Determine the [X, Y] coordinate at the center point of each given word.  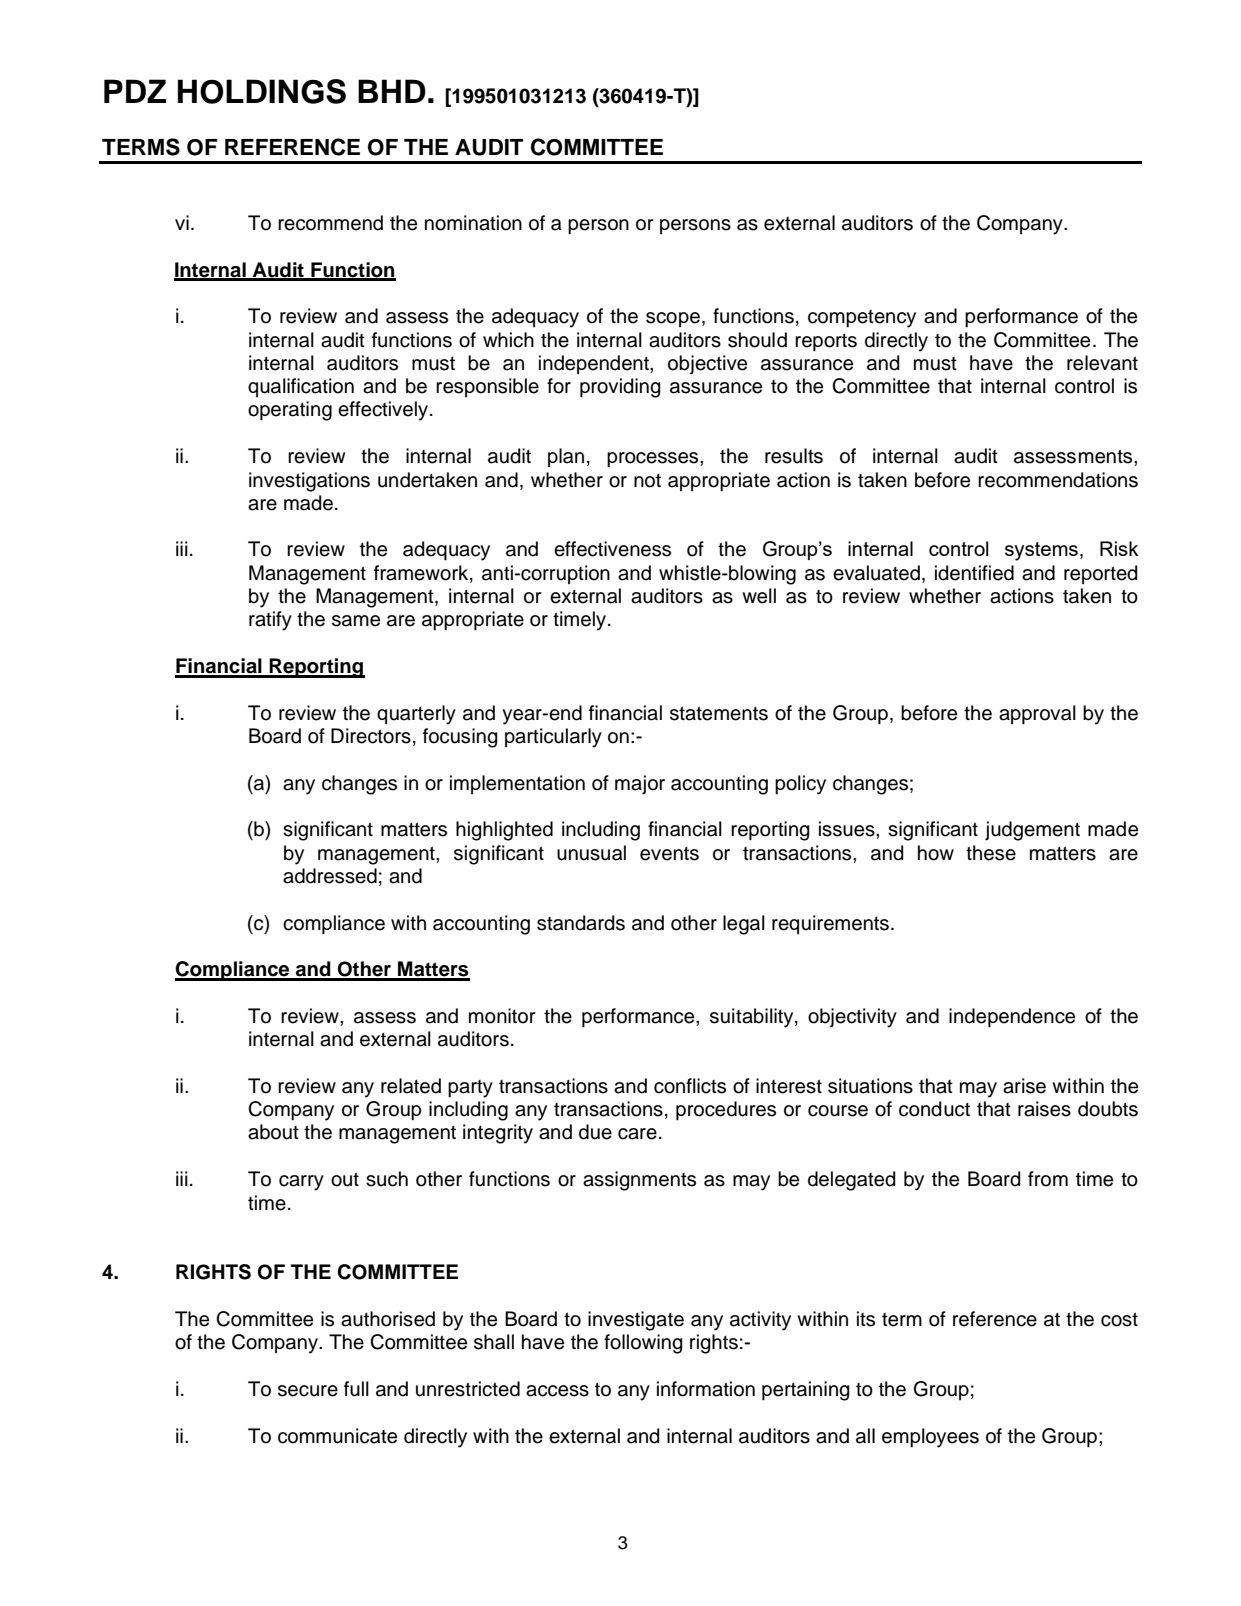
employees [930, 1438]
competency [862, 319]
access [557, 1391]
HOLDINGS [262, 91]
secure [308, 1391]
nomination [473, 223]
